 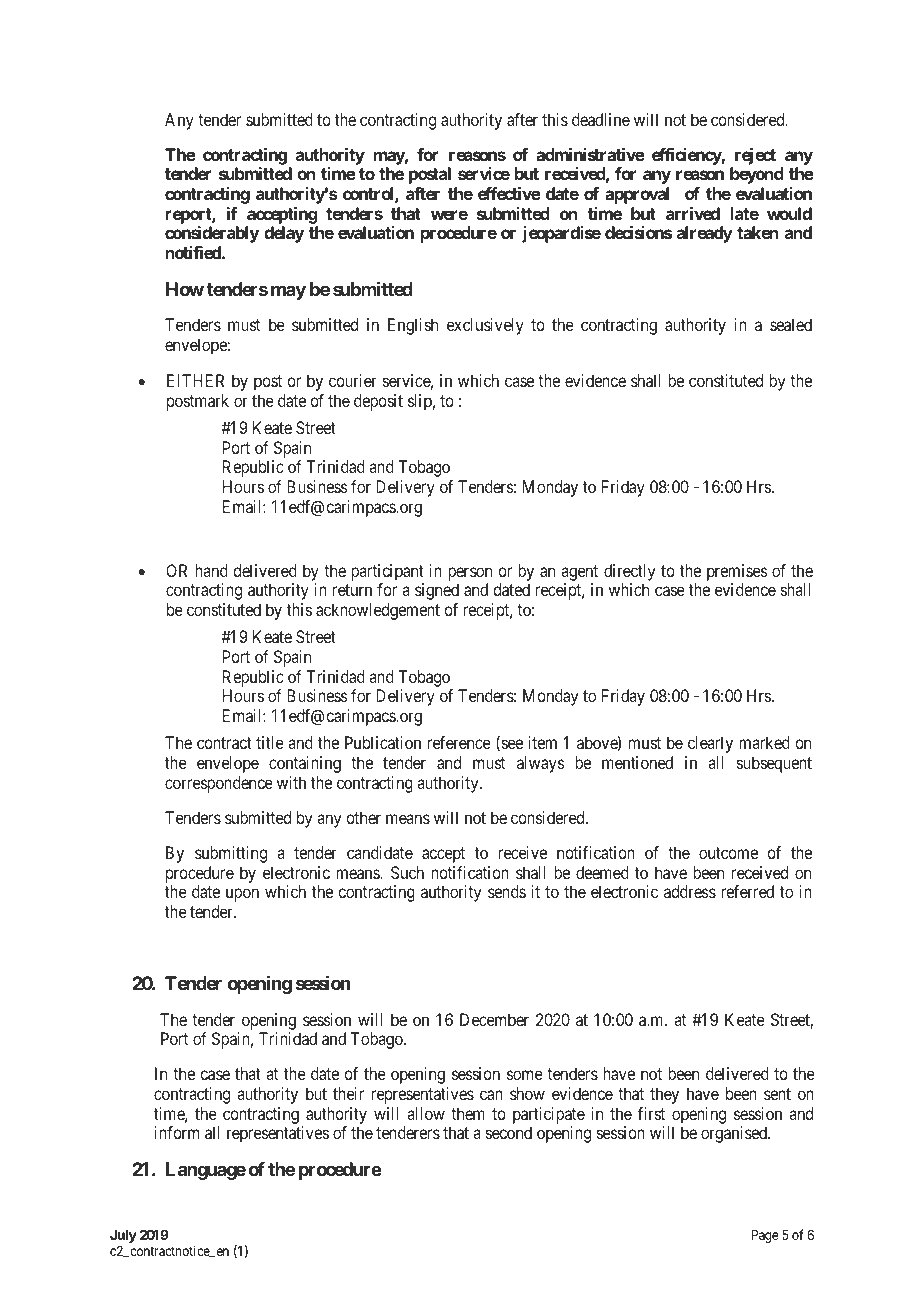 I want to click on considerably, so click(x=212, y=234).
